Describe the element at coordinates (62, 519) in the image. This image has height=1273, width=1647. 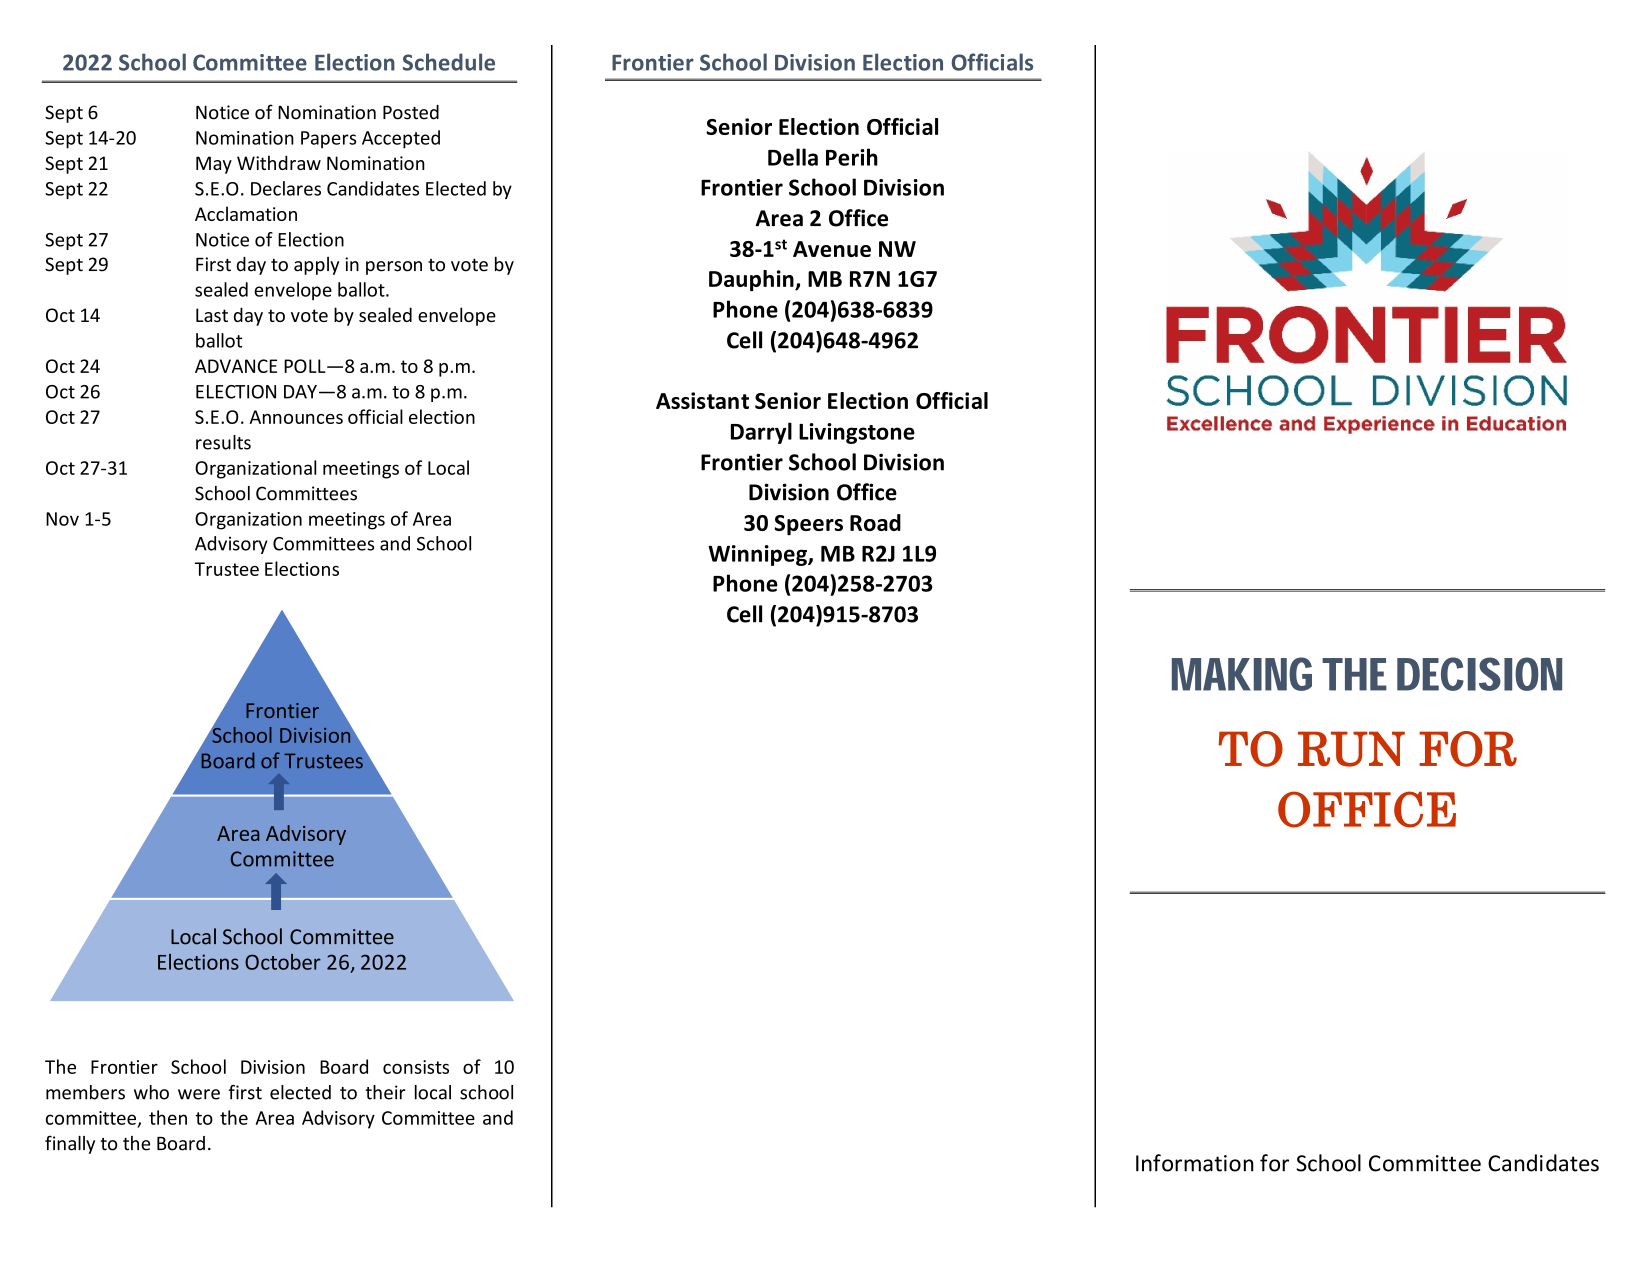
I see `Nov` at that location.
